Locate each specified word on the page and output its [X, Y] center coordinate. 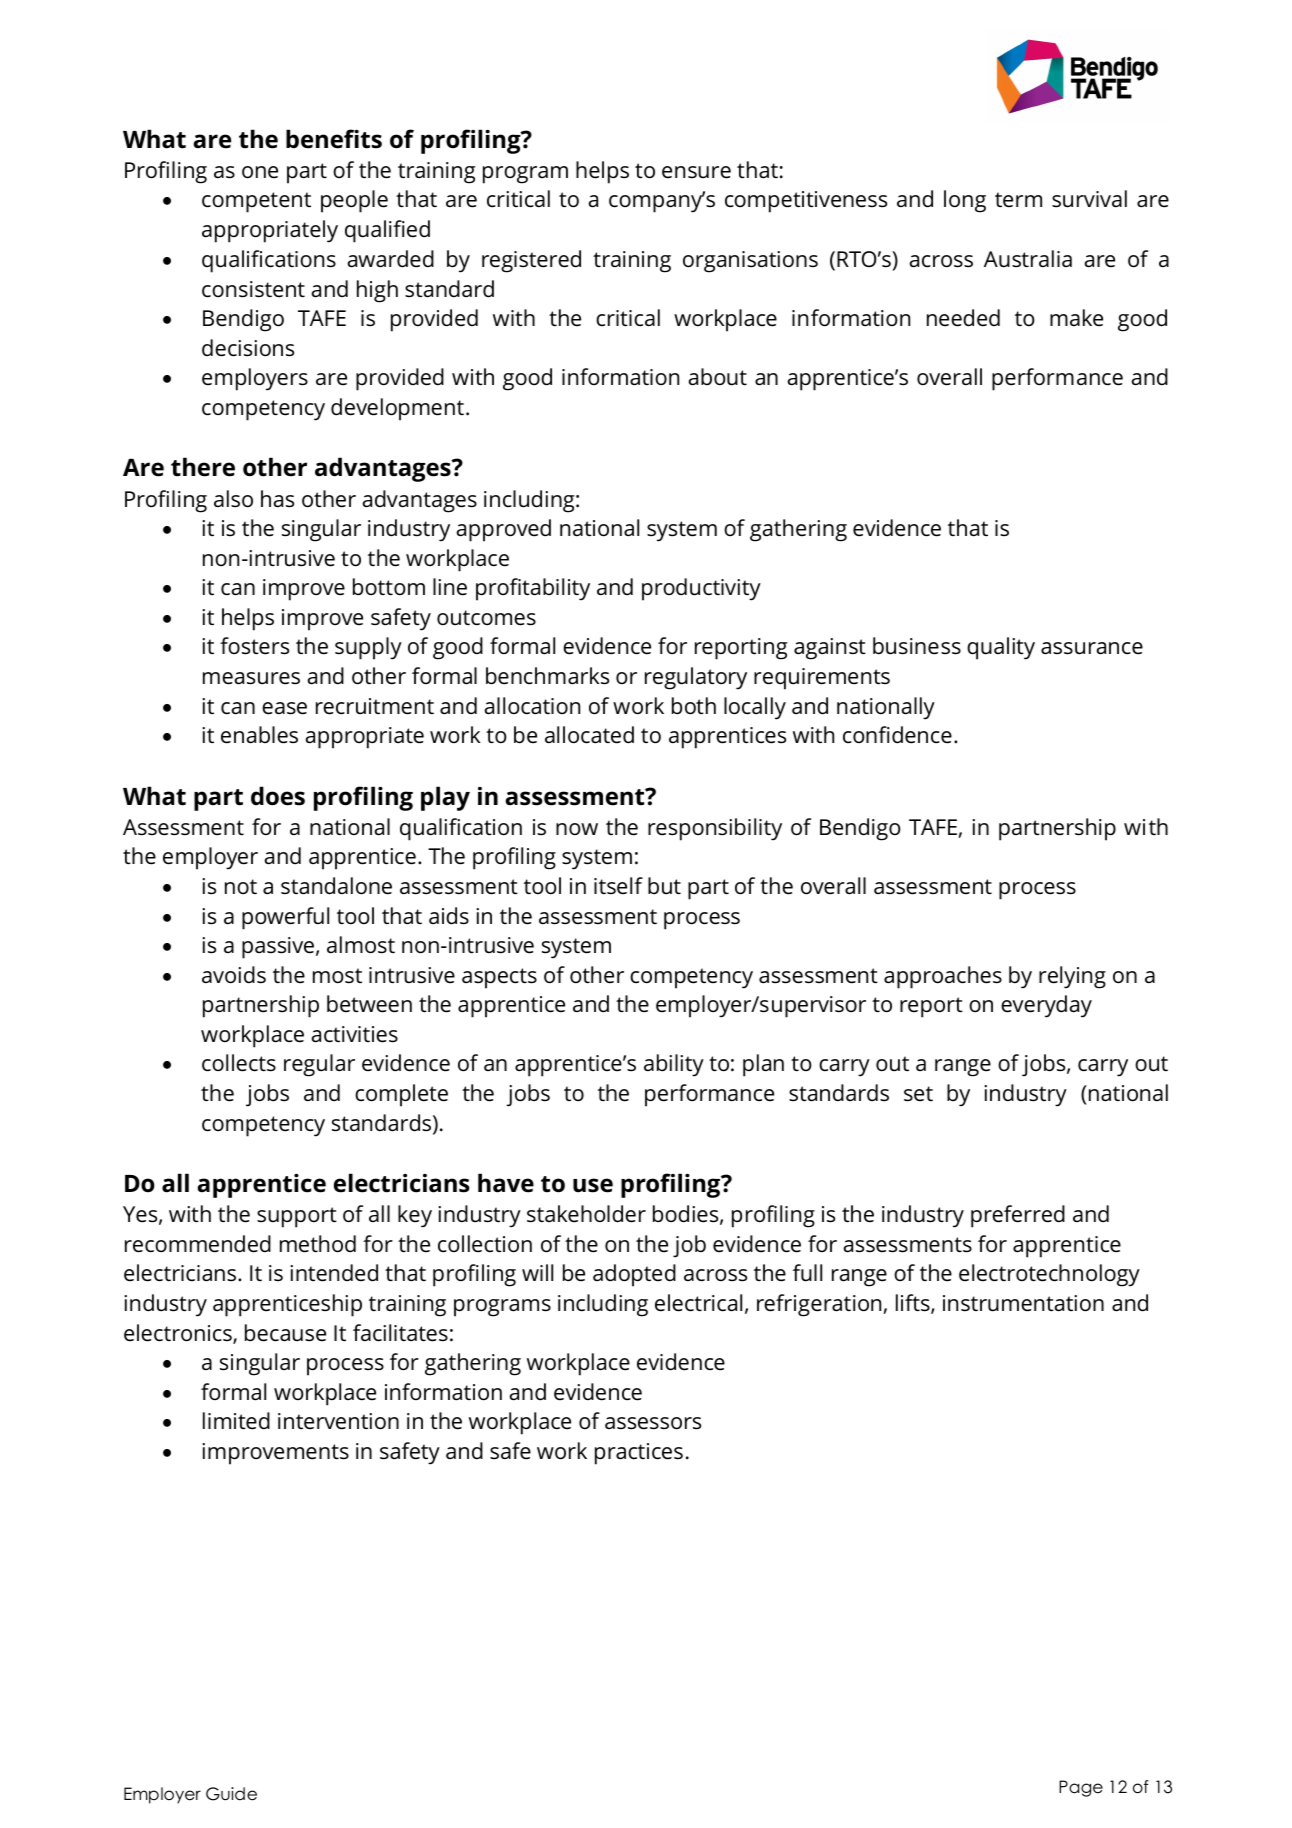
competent [256, 202]
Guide [231, 1794]
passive [278, 948]
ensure [696, 172]
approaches [943, 977]
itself [618, 886]
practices [639, 1454]
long [965, 201]
